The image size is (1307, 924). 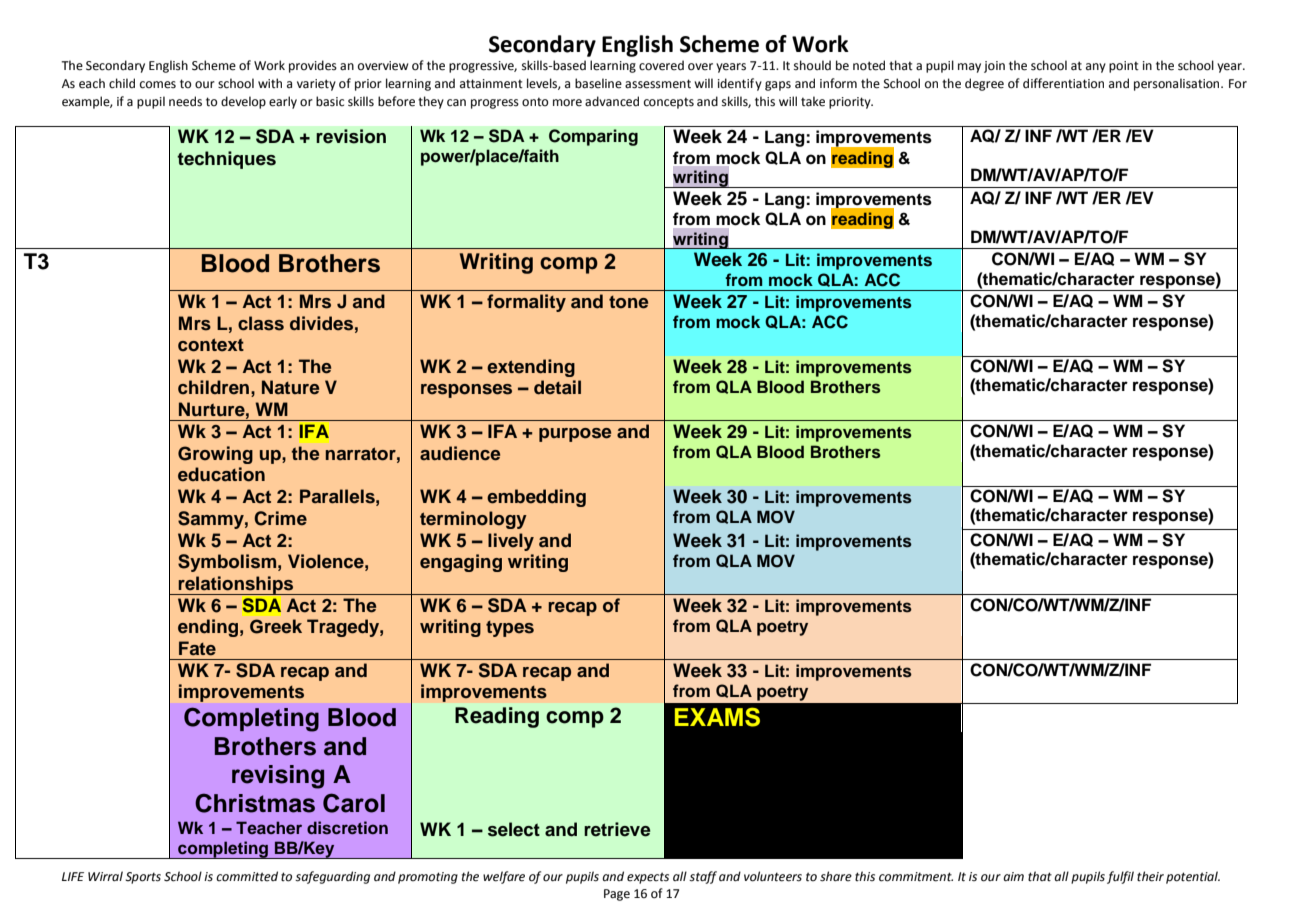 I want to click on differentiation, so click(x=1063, y=83).
